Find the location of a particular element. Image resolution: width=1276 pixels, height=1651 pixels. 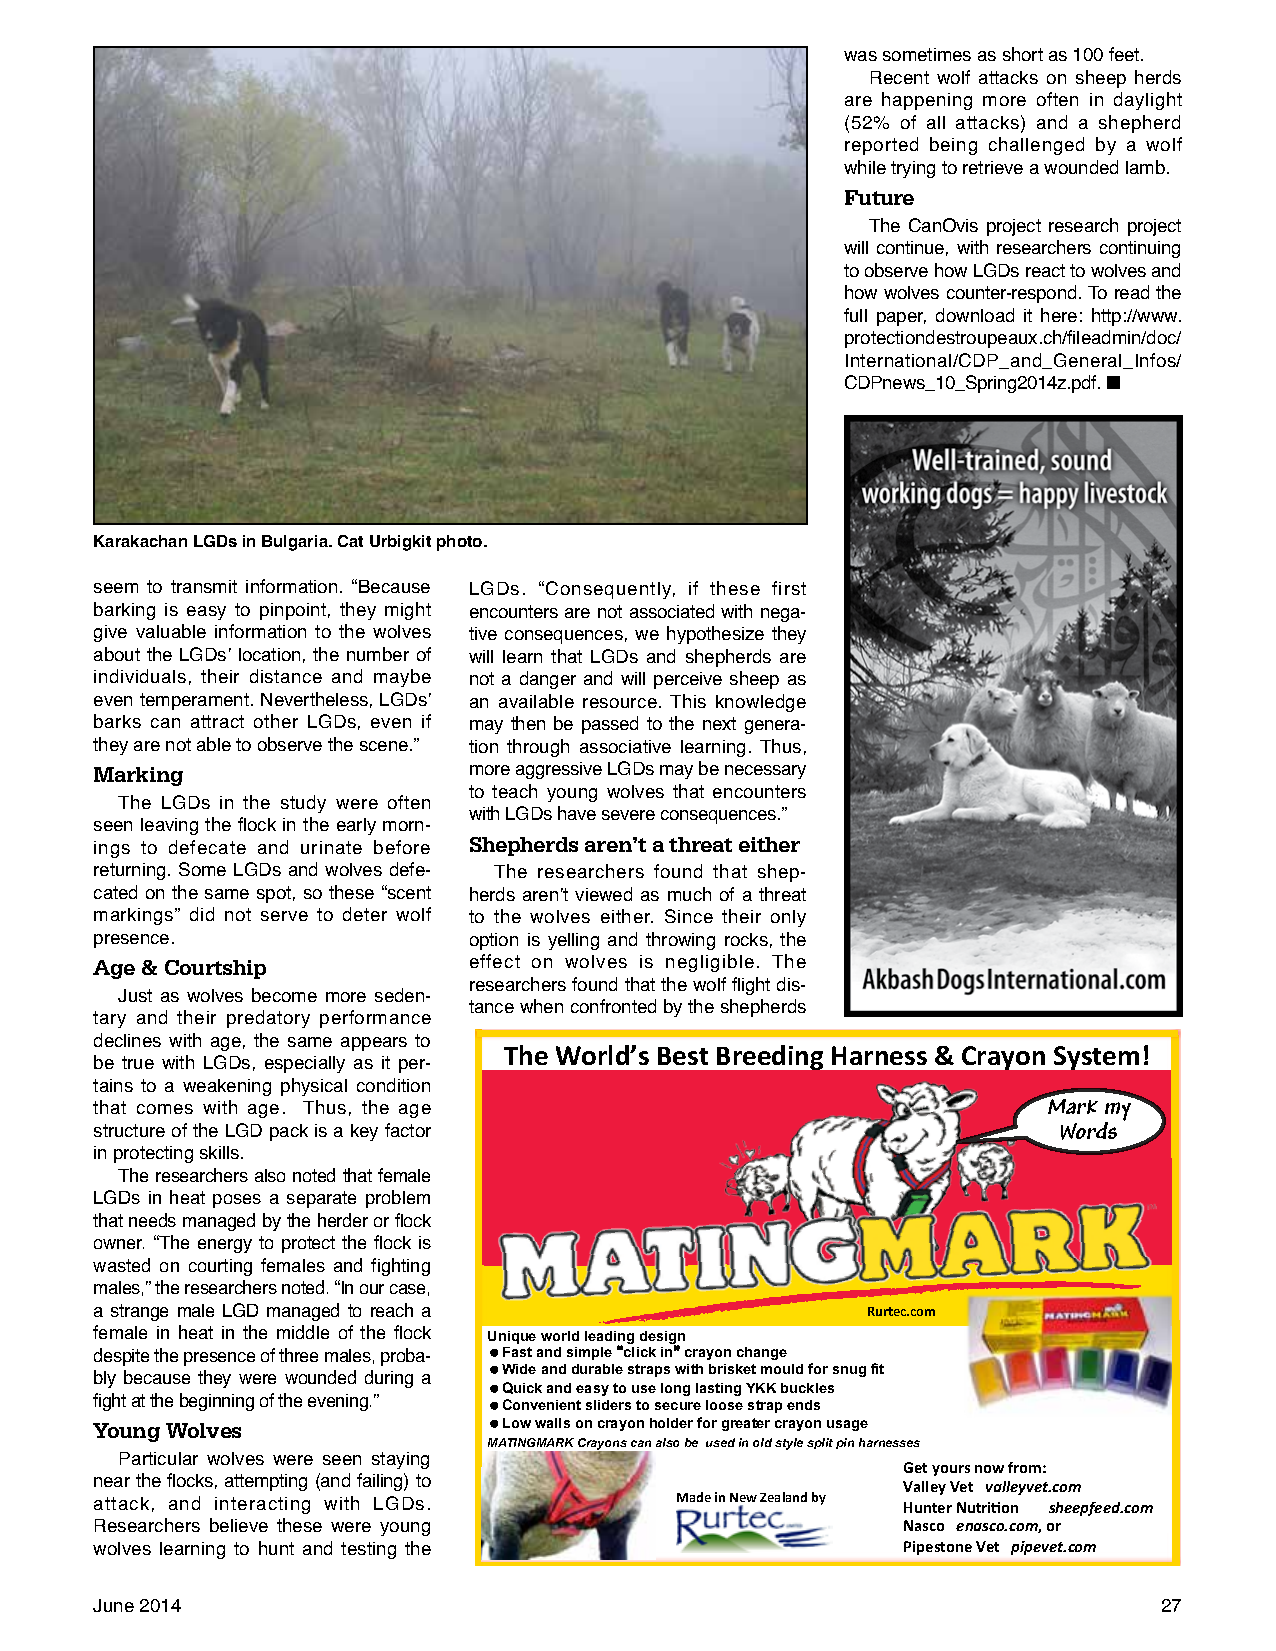

believe is located at coordinates (239, 1525).
